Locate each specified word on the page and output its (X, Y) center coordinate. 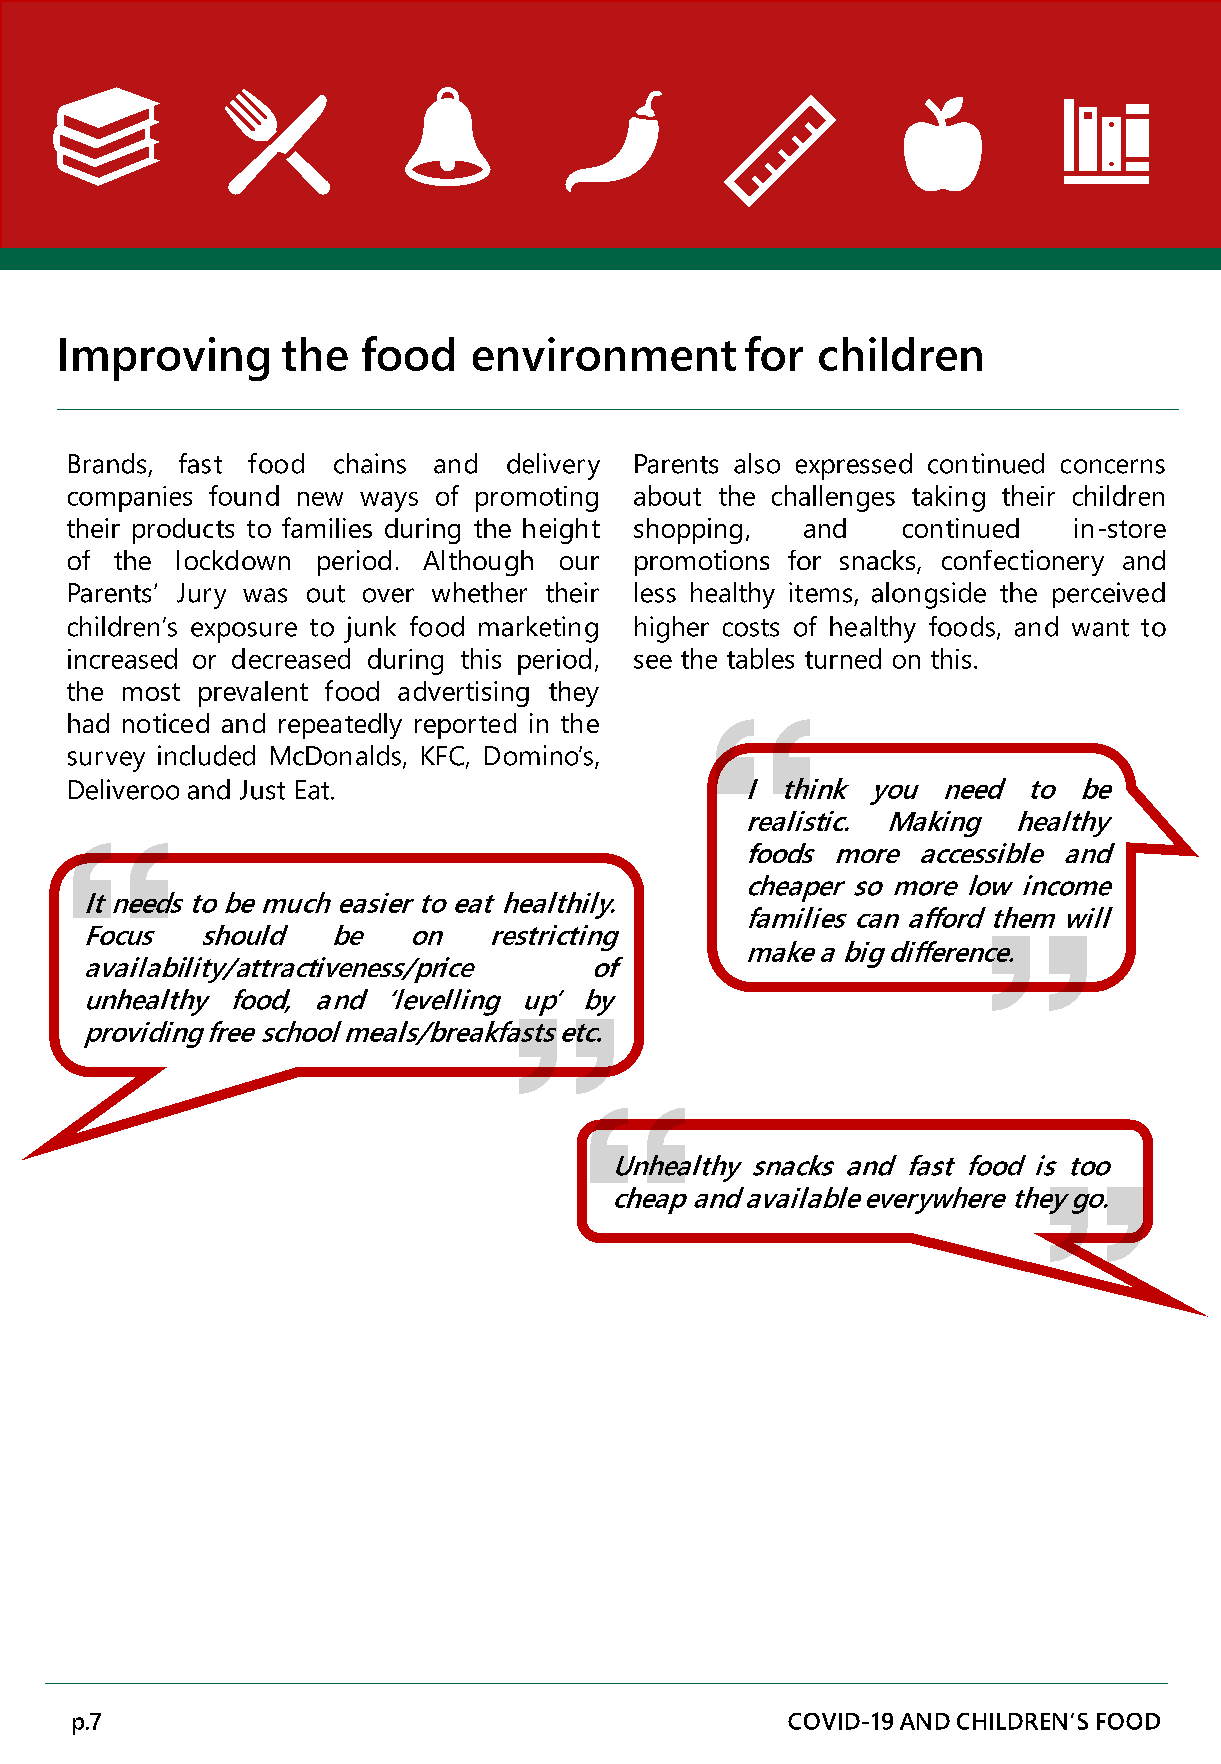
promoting (537, 499)
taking (948, 498)
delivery (553, 466)
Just (262, 790)
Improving (164, 359)
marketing (538, 629)
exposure (244, 632)
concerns (1113, 466)
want (1100, 628)
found (244, 495)
